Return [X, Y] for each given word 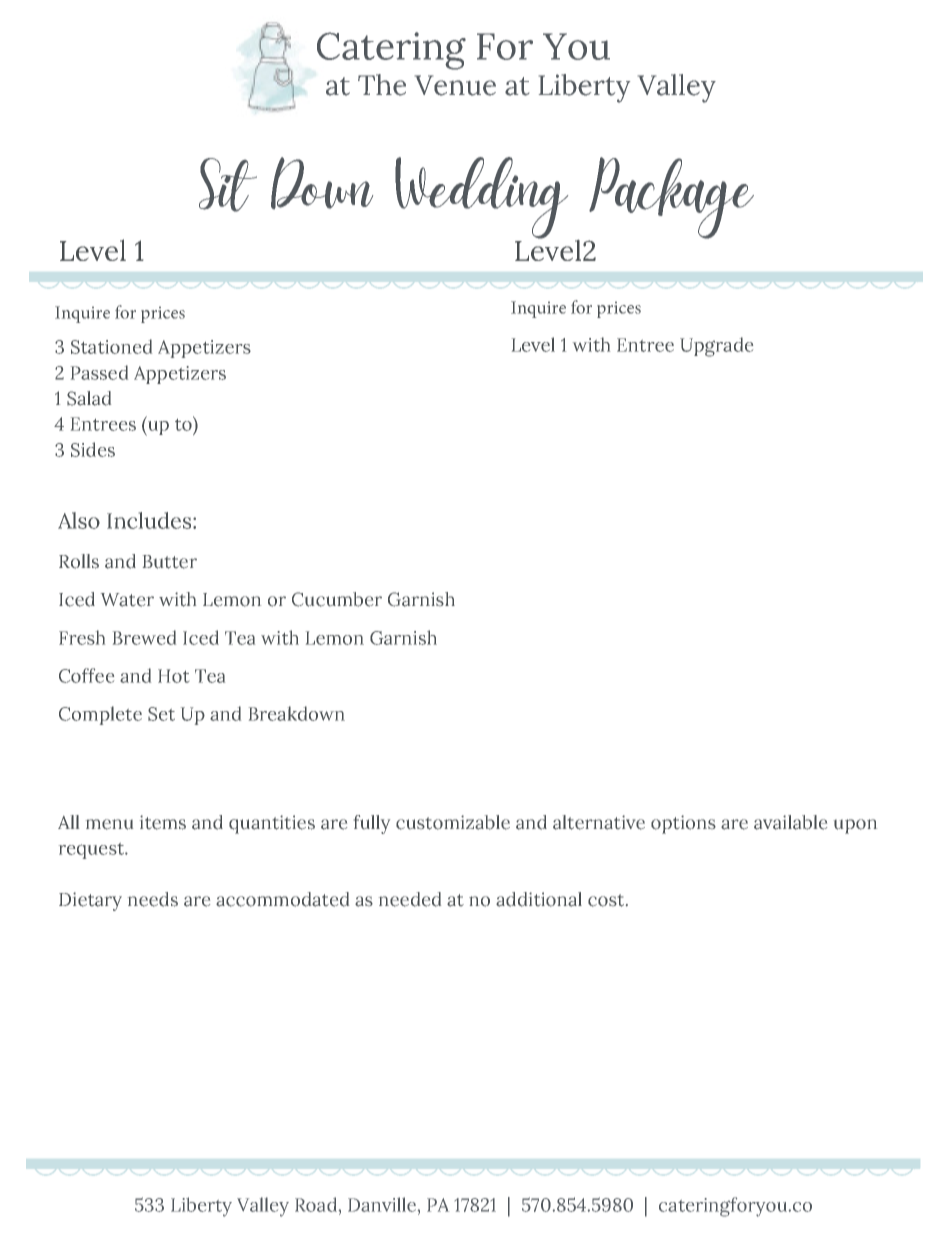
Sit [228, 185]
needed [410, 899]
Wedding [481, 198]
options [683, 824]
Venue [455, 85]
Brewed [144, 637]
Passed [99, 372]
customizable [453, 822]
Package [671, 199]
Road [316, 1204]
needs [153, 899]
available [790, 822]
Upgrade [716, 347]
